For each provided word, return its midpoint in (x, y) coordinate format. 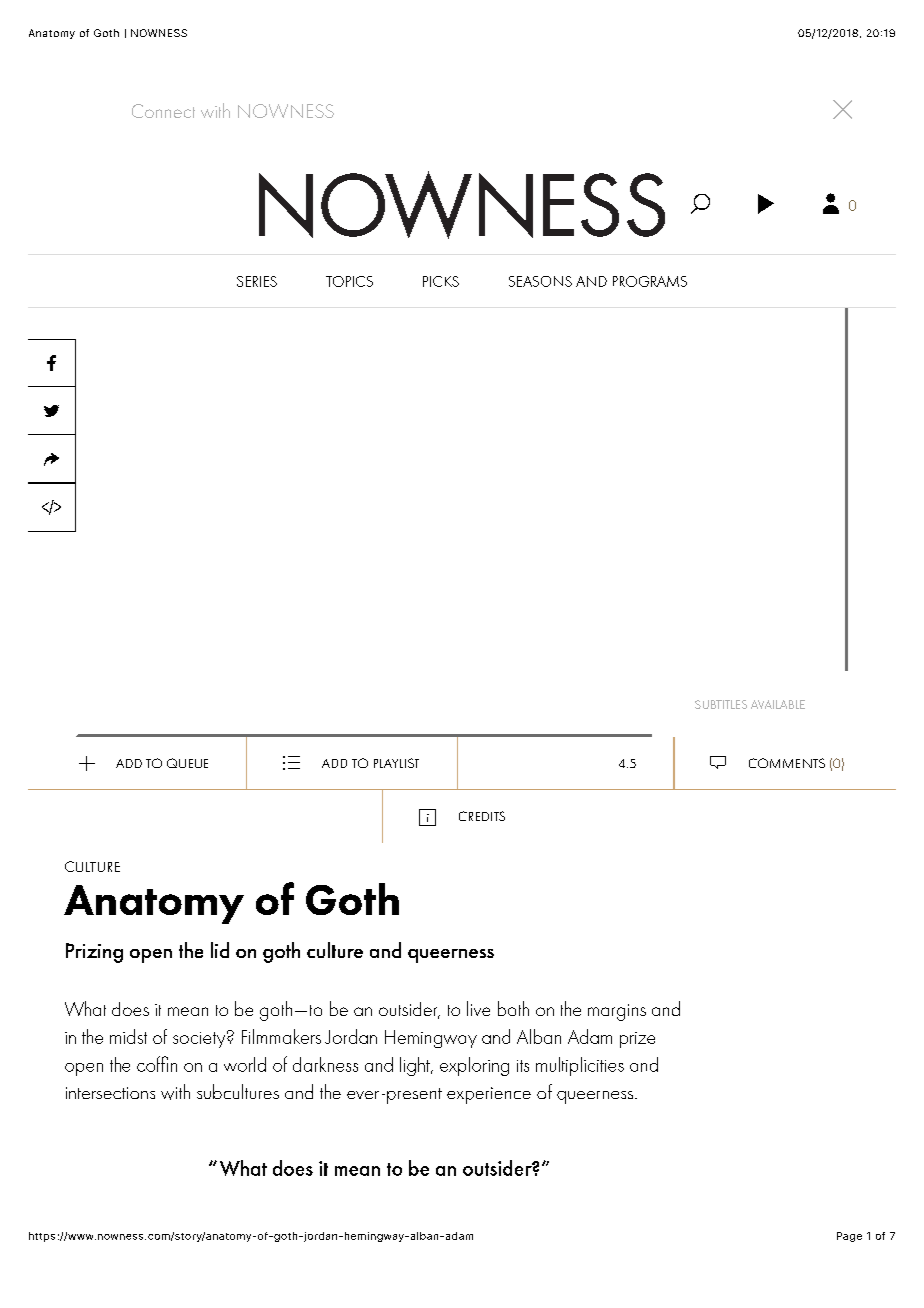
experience (489, 1095)
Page (849, 1237)
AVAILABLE (778, 704)
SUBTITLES (721, 704)
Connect (163, 111)
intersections (110, 1093)
